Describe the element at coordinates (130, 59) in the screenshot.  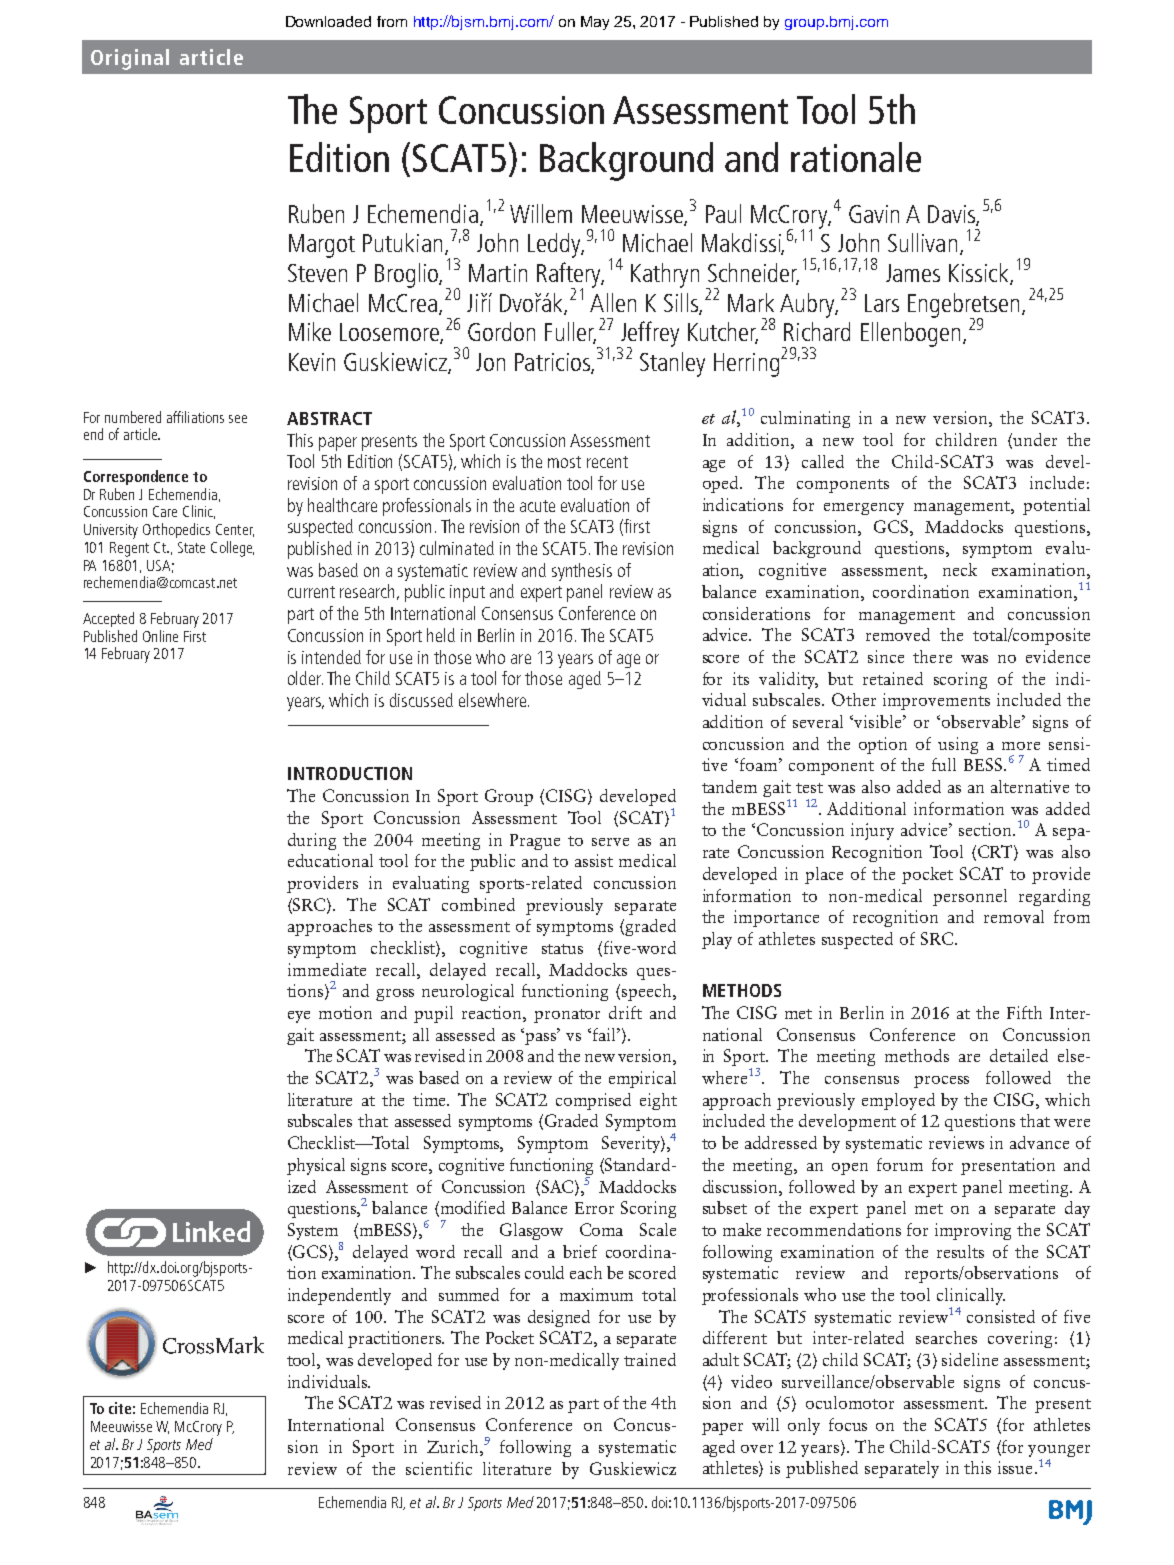
I see `Original` at that location.
